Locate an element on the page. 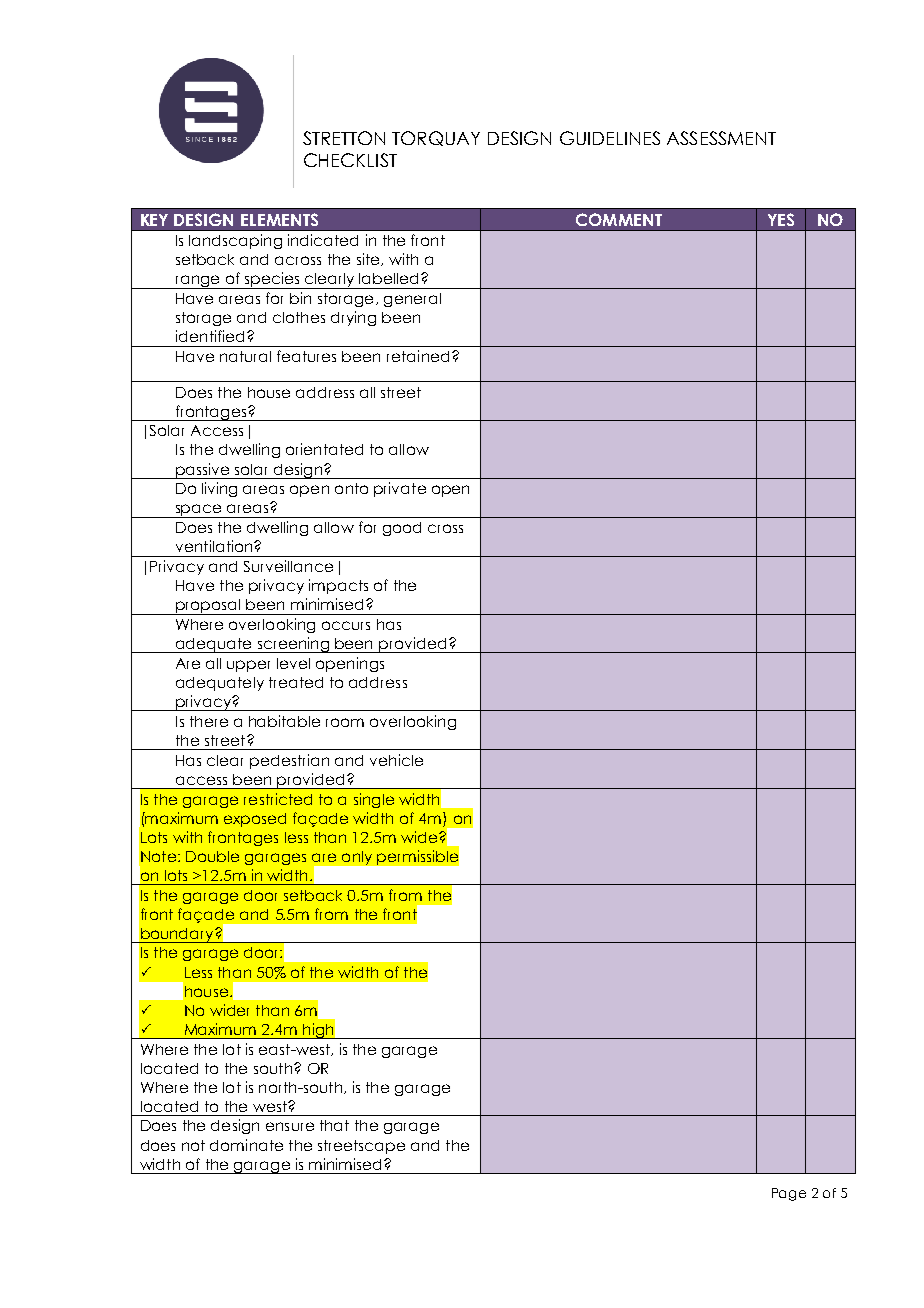 The height and width of the image is (1308, 924). ASSESSMENT is located at coordinates (721, 138).
